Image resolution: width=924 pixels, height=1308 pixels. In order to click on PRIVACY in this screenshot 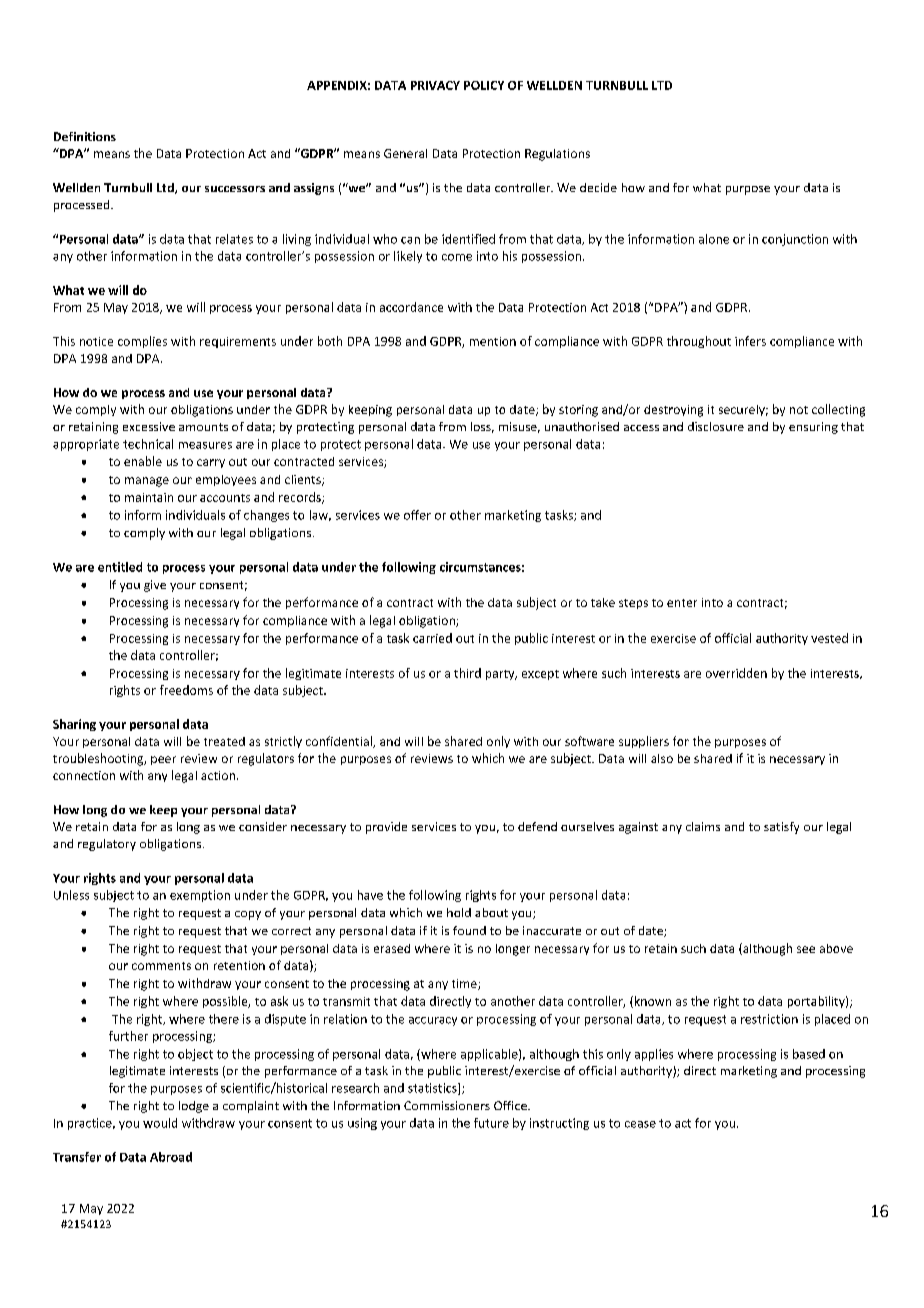, I will do `click(435, 85)`.
